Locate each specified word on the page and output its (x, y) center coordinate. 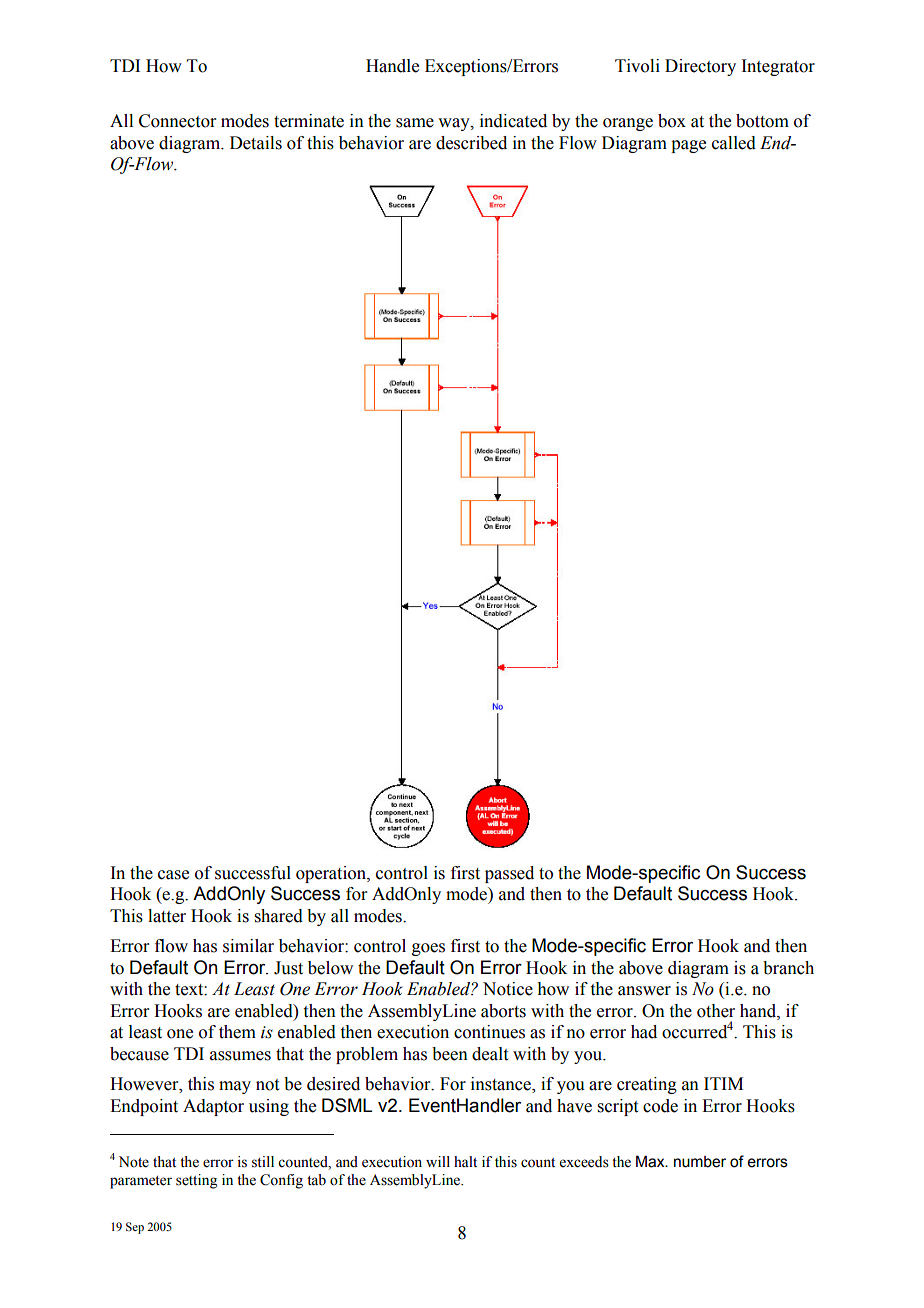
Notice (508, 989)
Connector (178, 121)
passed (509, 874)
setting (196, 1181)
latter (167, 916)
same (415, 123)
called (734, 143)
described (471, 143)
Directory (700, 67)
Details (256, 143)
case (173, 875)
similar (248, 946)
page (688, 146)
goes (428, 949)
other (716, 1011)
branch (788, 968)
